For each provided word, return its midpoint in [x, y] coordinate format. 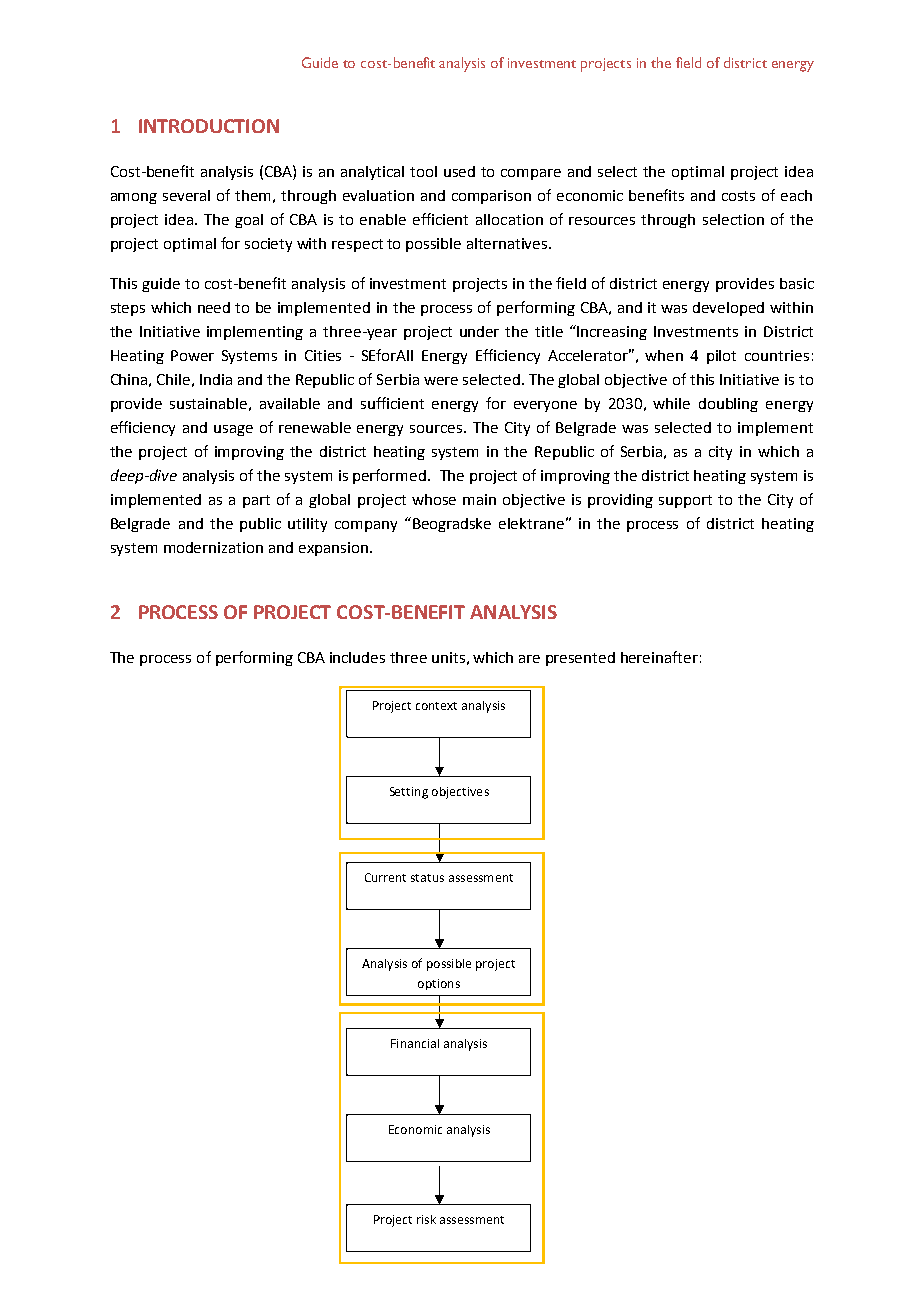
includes [357, 657]
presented [580, 659]
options [439, 984]
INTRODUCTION [209, 126]
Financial [415, 1043]
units [448, 657]
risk [426, 1219]
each [796, 195]
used [459, 171]
